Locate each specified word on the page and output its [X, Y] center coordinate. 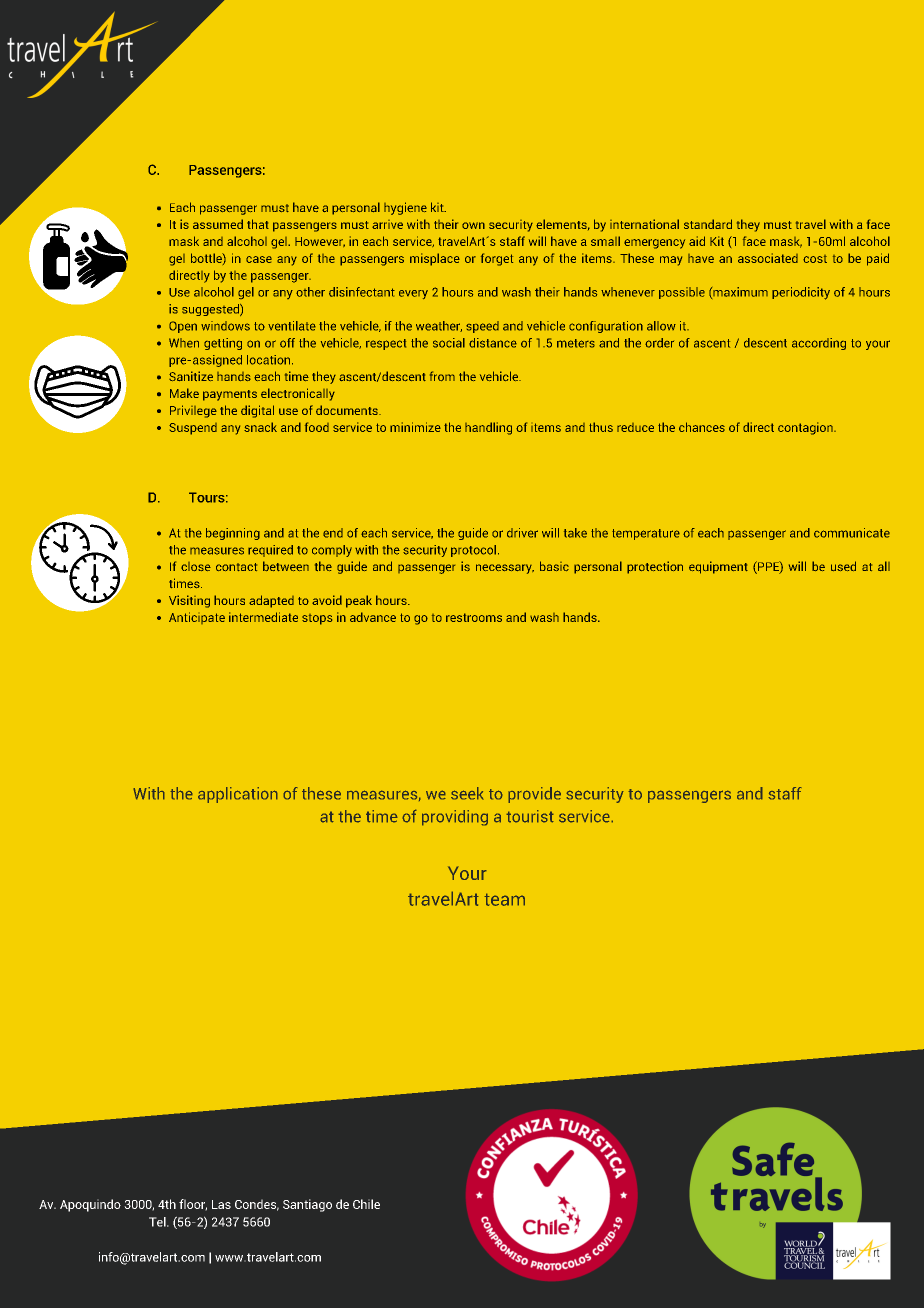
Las [221, 1204]
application [238, 795]
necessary [505, 569]
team [504, 899]
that [258, 224]
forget [497, 259]
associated [768, 258]
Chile [366, 1204]
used [843, 566]
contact [236, 567]
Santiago [307, 1205]
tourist [530, 816]
